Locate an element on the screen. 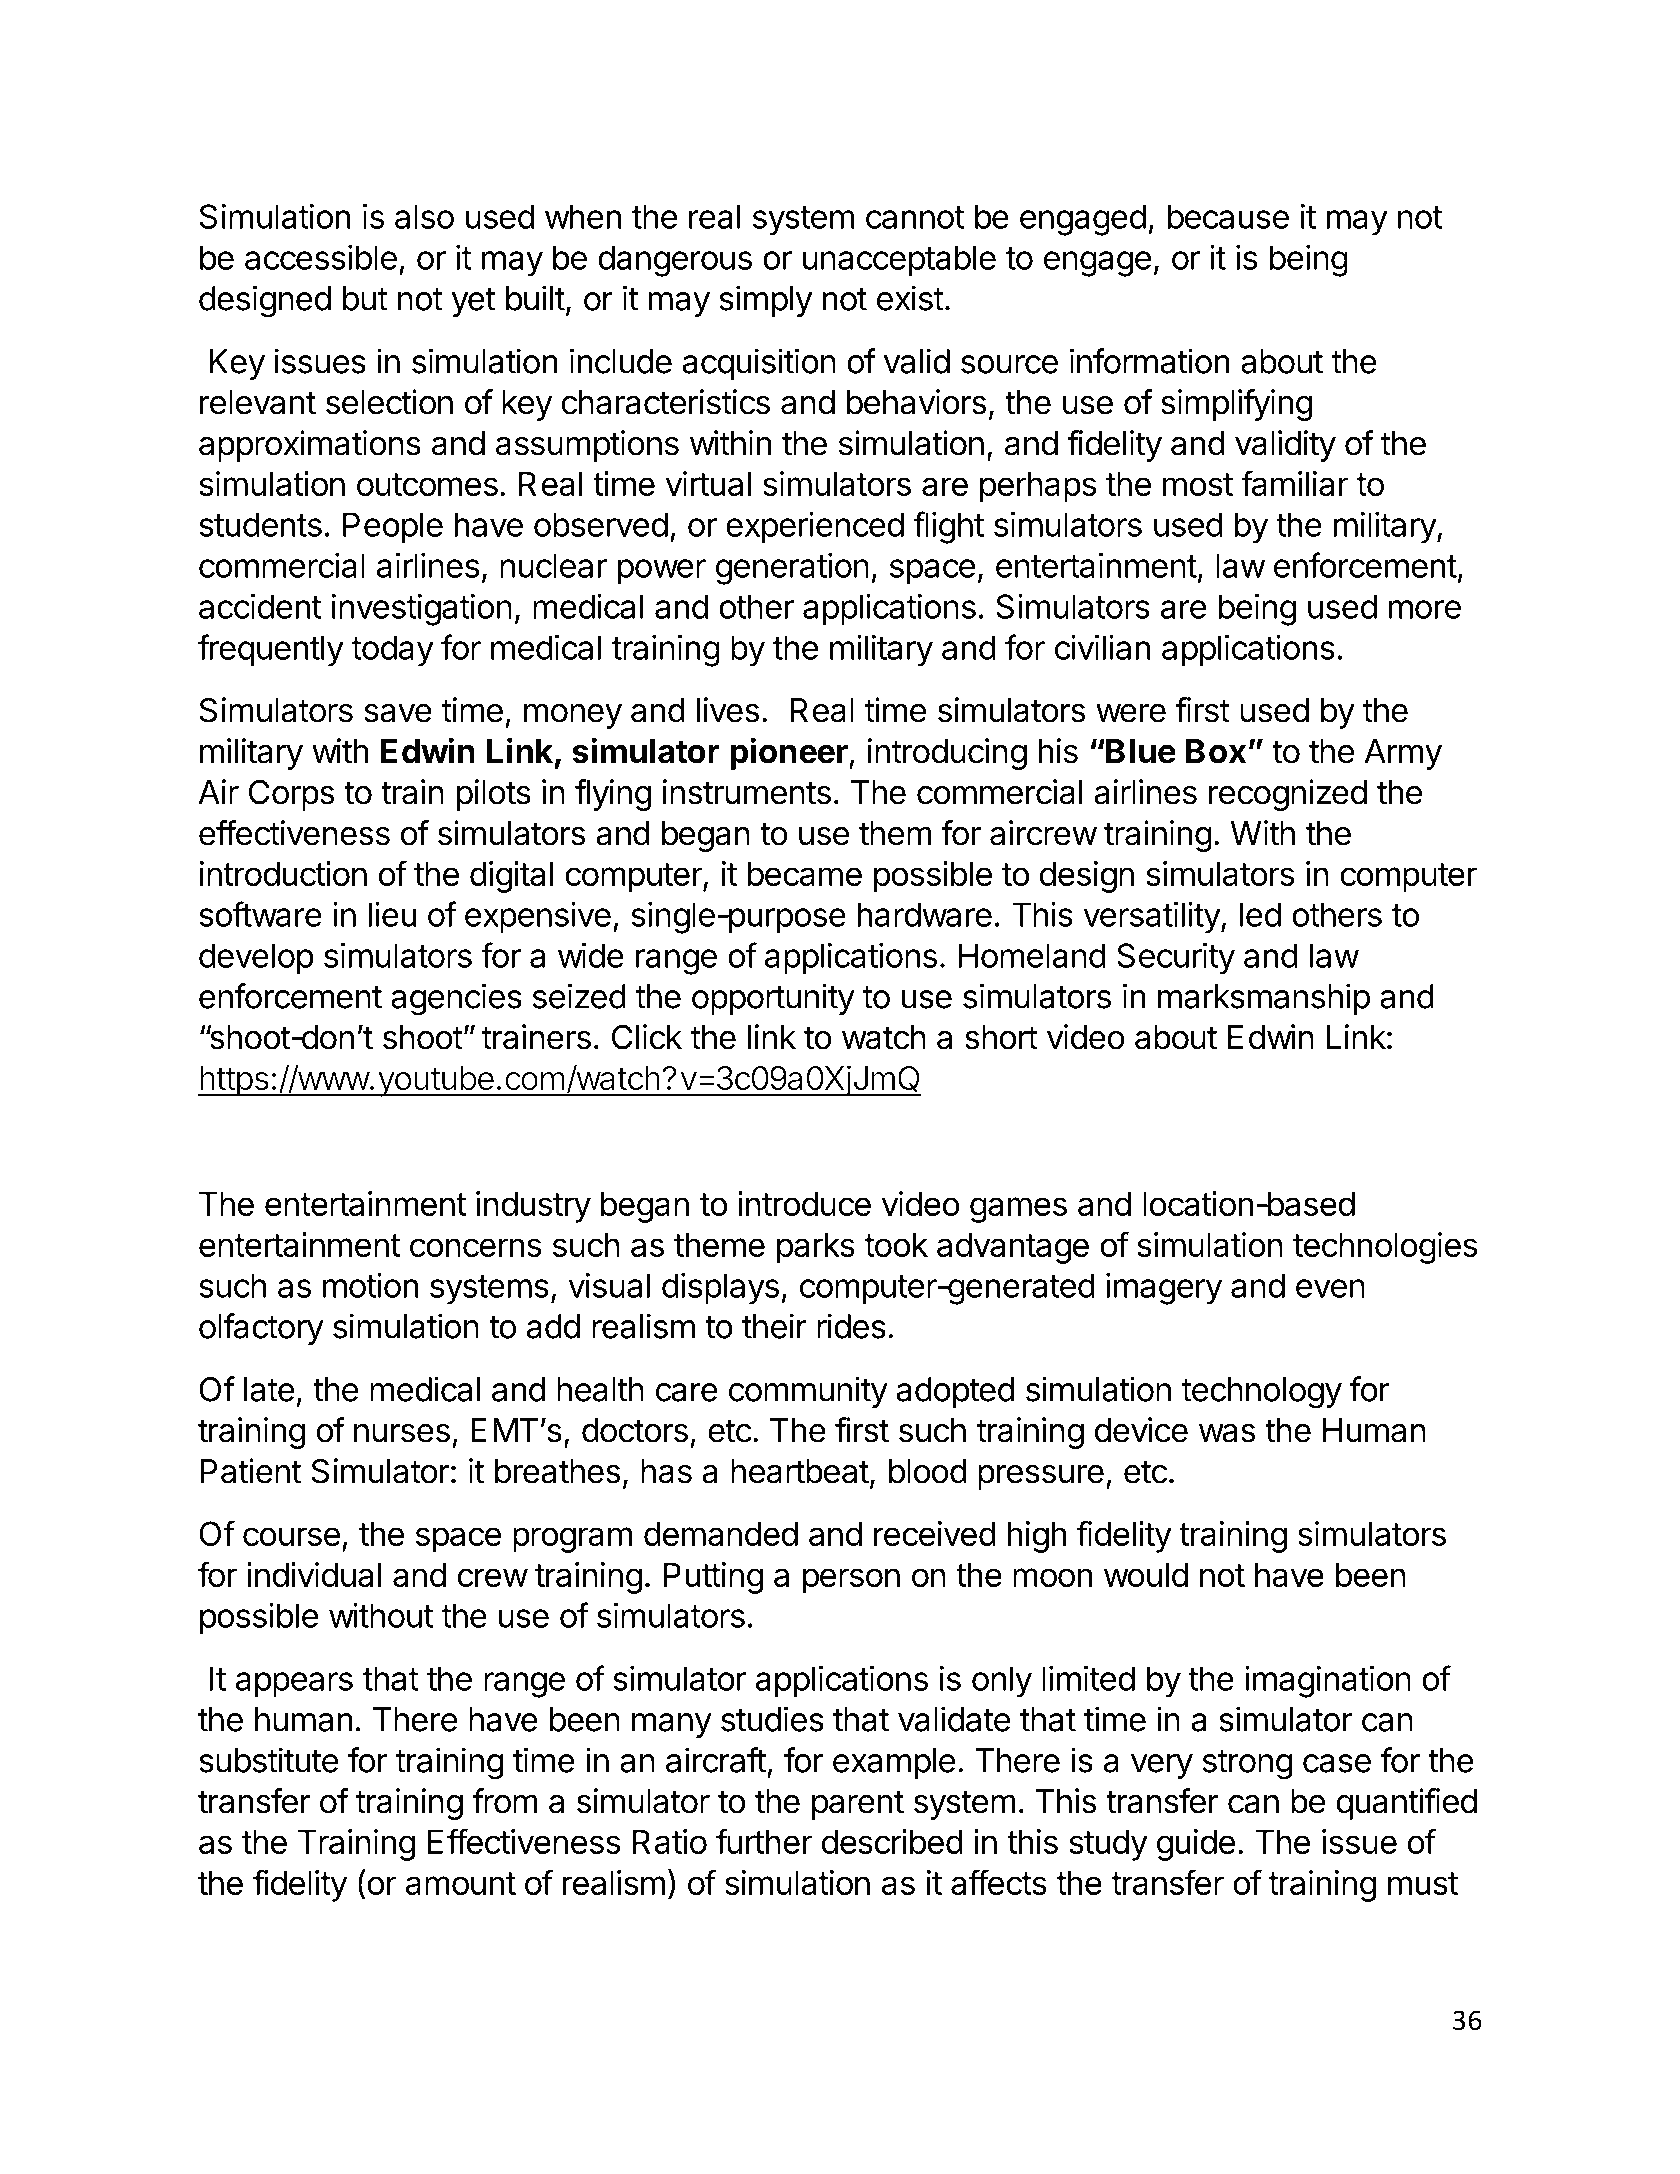  even is located at coordinates (1330, 1288).
